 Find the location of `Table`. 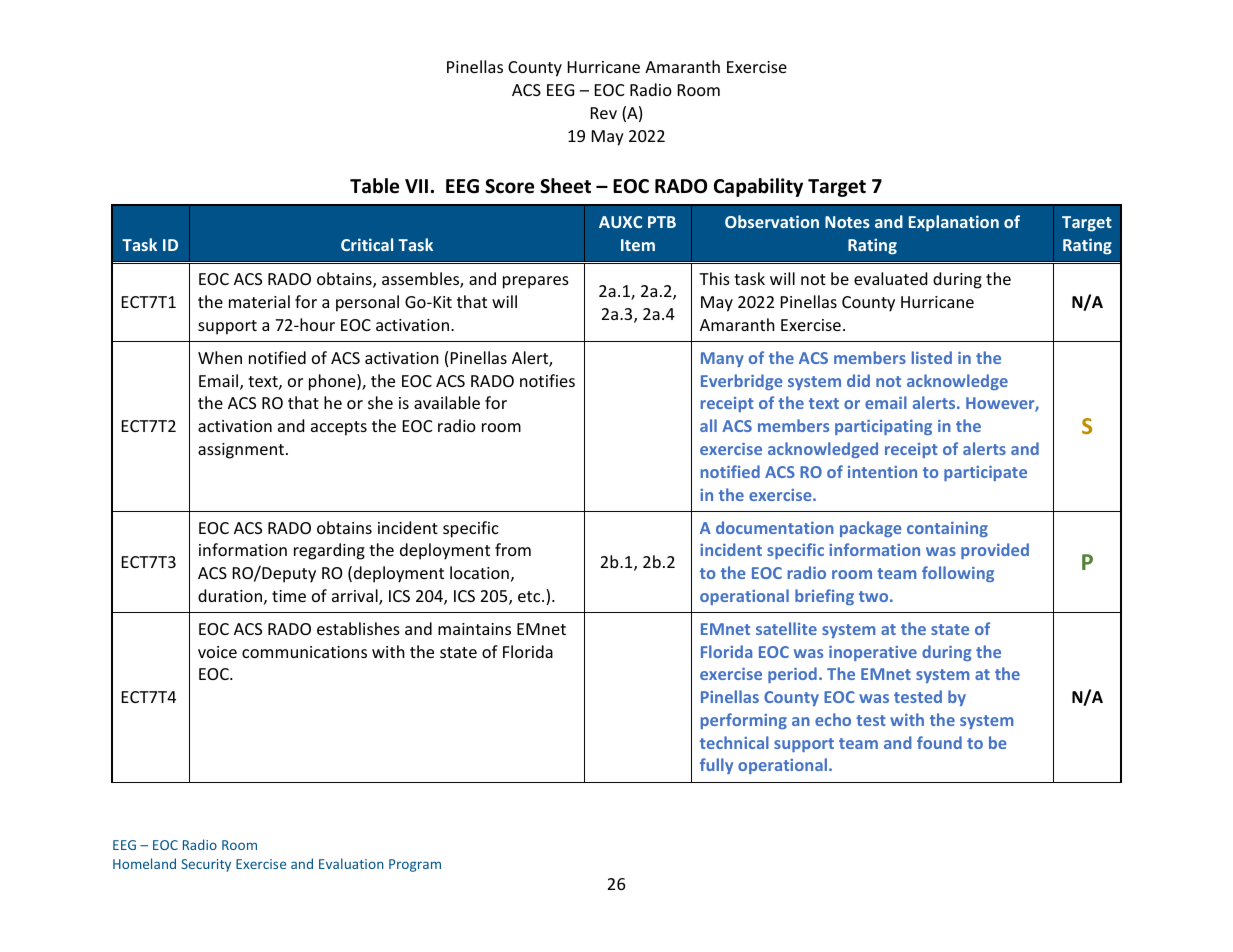

Table is located at coordinates (374, 186).
